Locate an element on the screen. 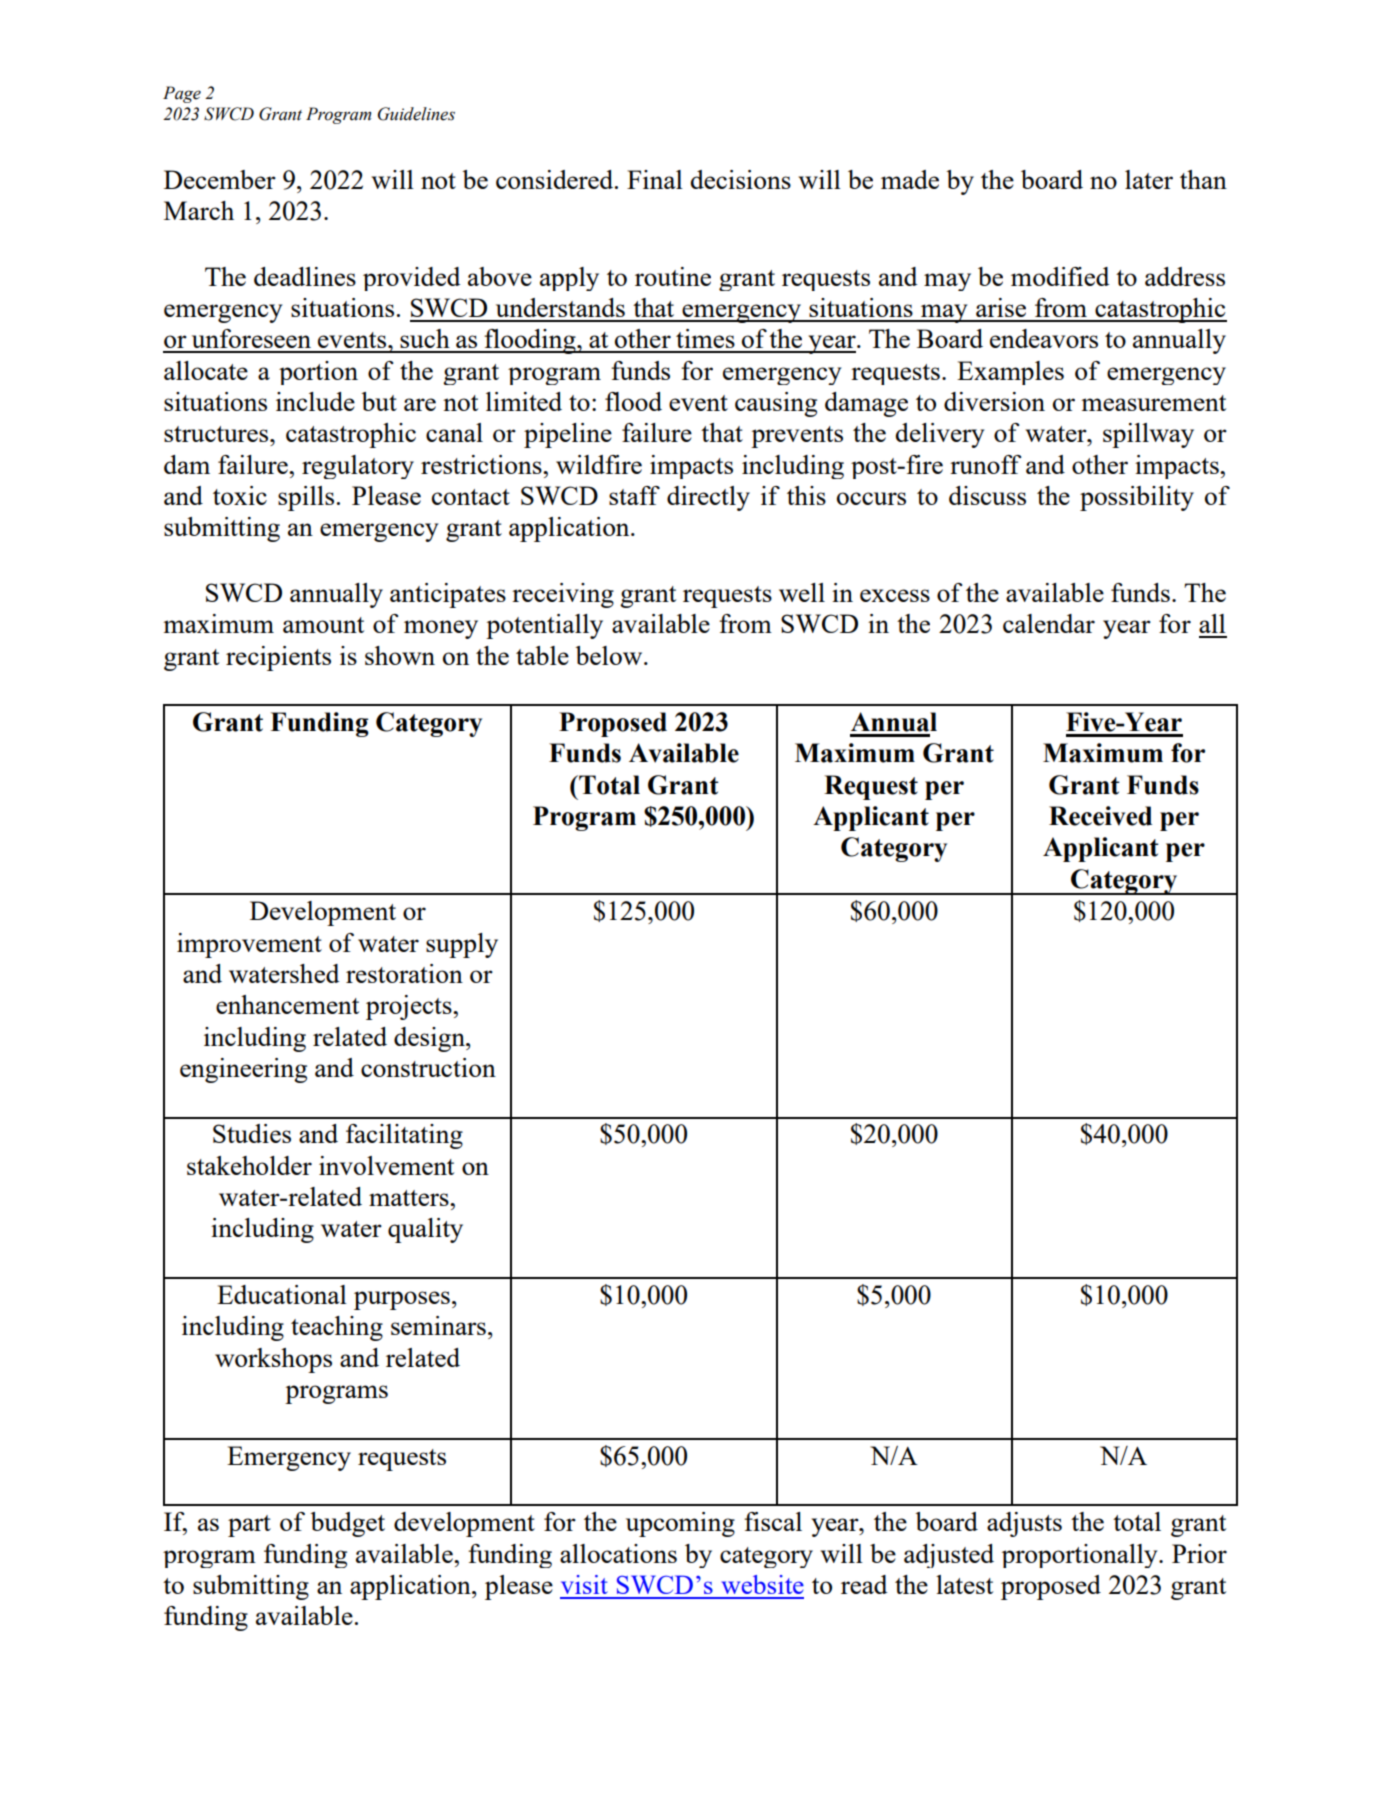 Image resolution: width=1390 pixels, height=1799 pixels. recipients is located at coordinates (278, 658).
